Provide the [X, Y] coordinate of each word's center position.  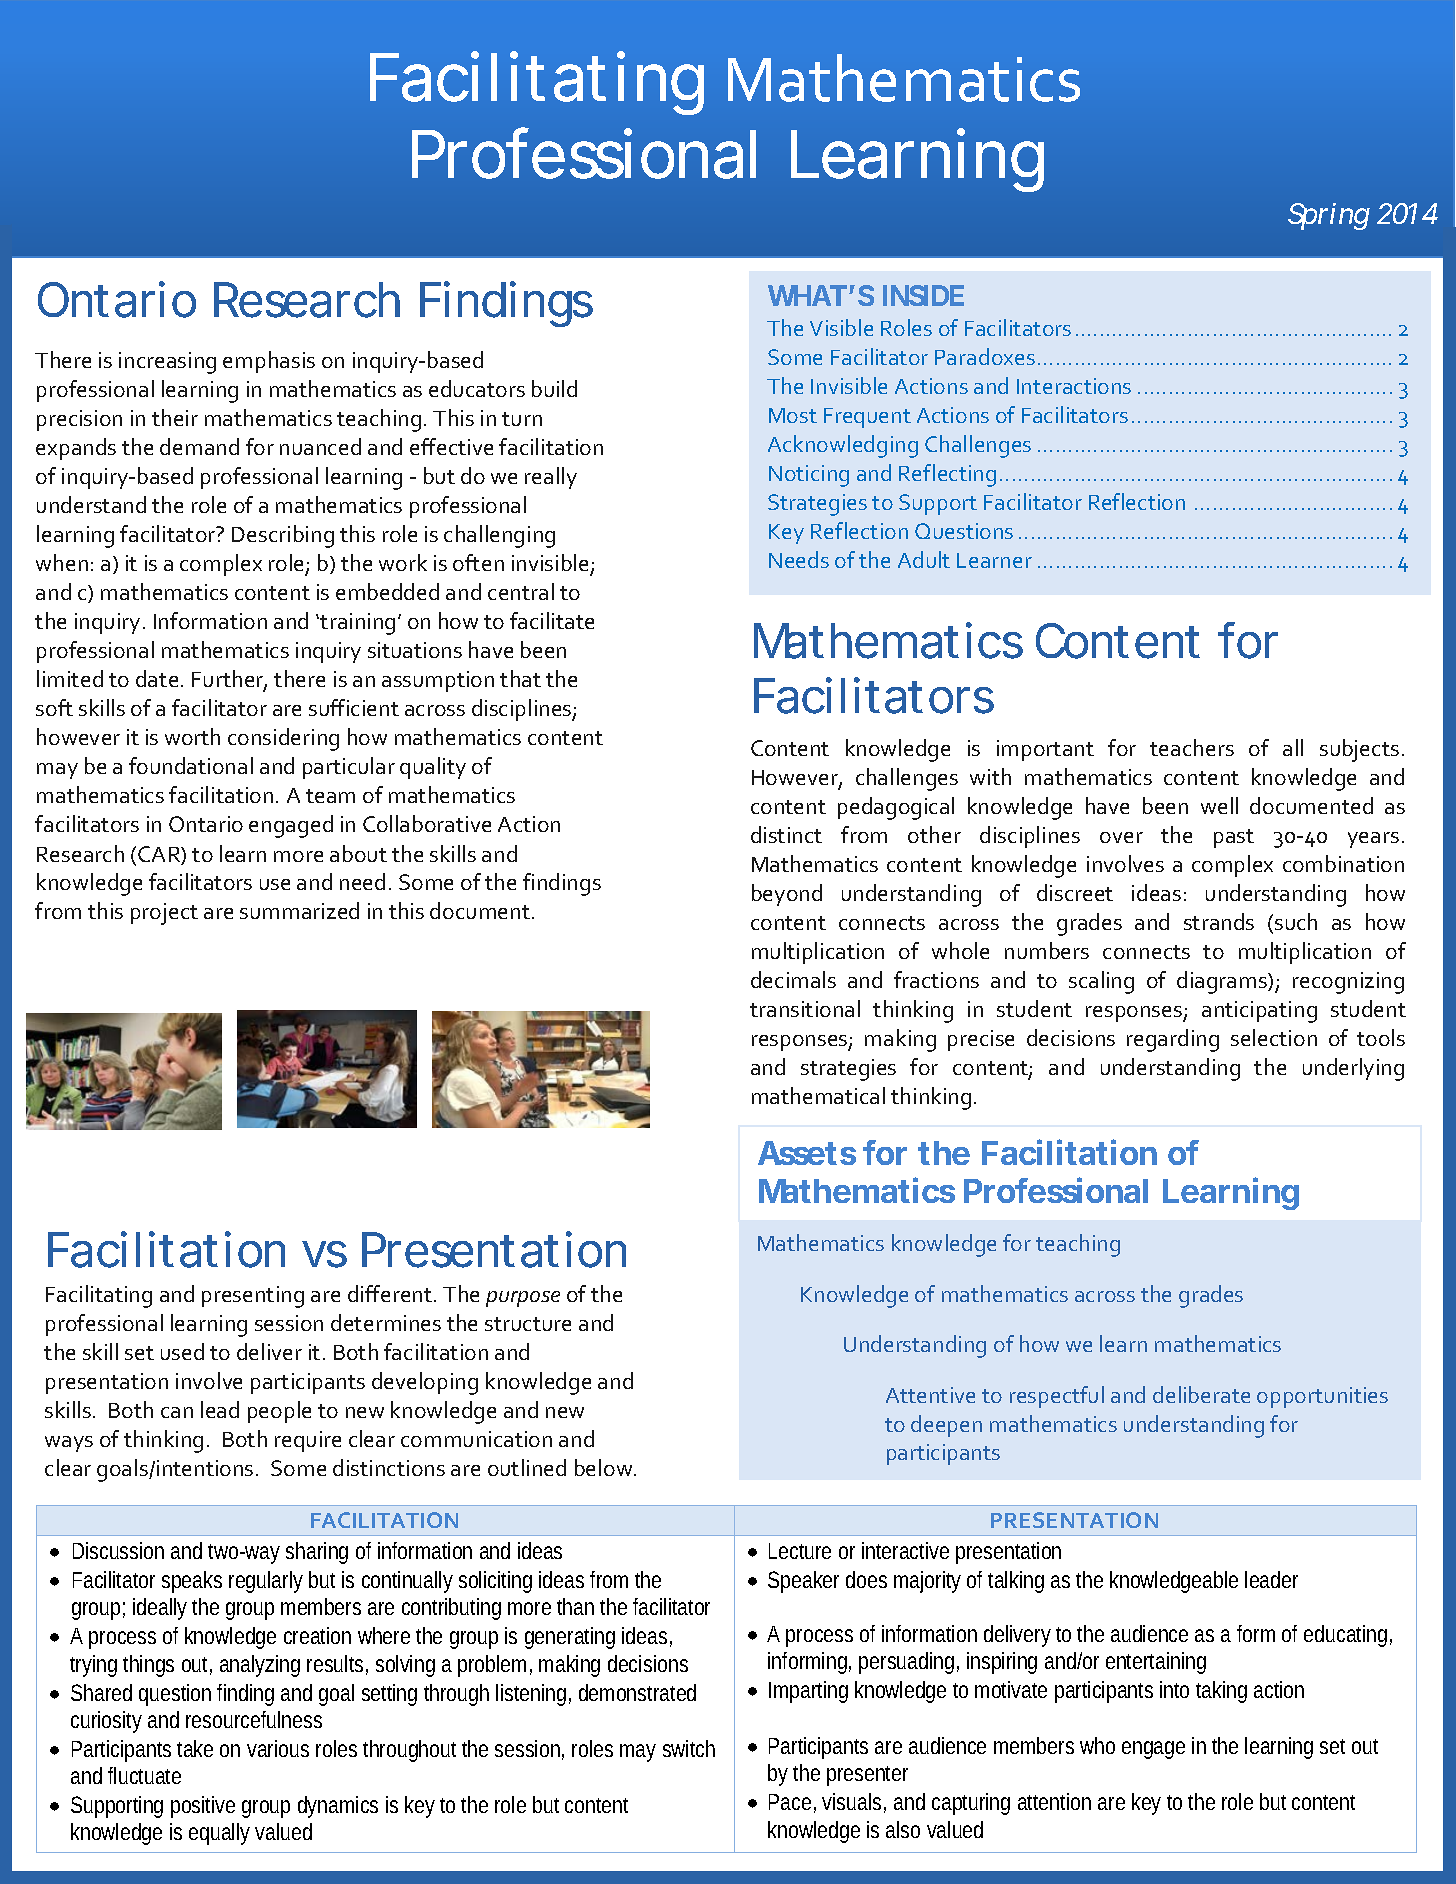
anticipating [1259, 1012]
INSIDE [923, 295]
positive [203, 1807]
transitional [805, 1008]
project [164, 914]
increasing [167, 363]
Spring [1329, 216]
